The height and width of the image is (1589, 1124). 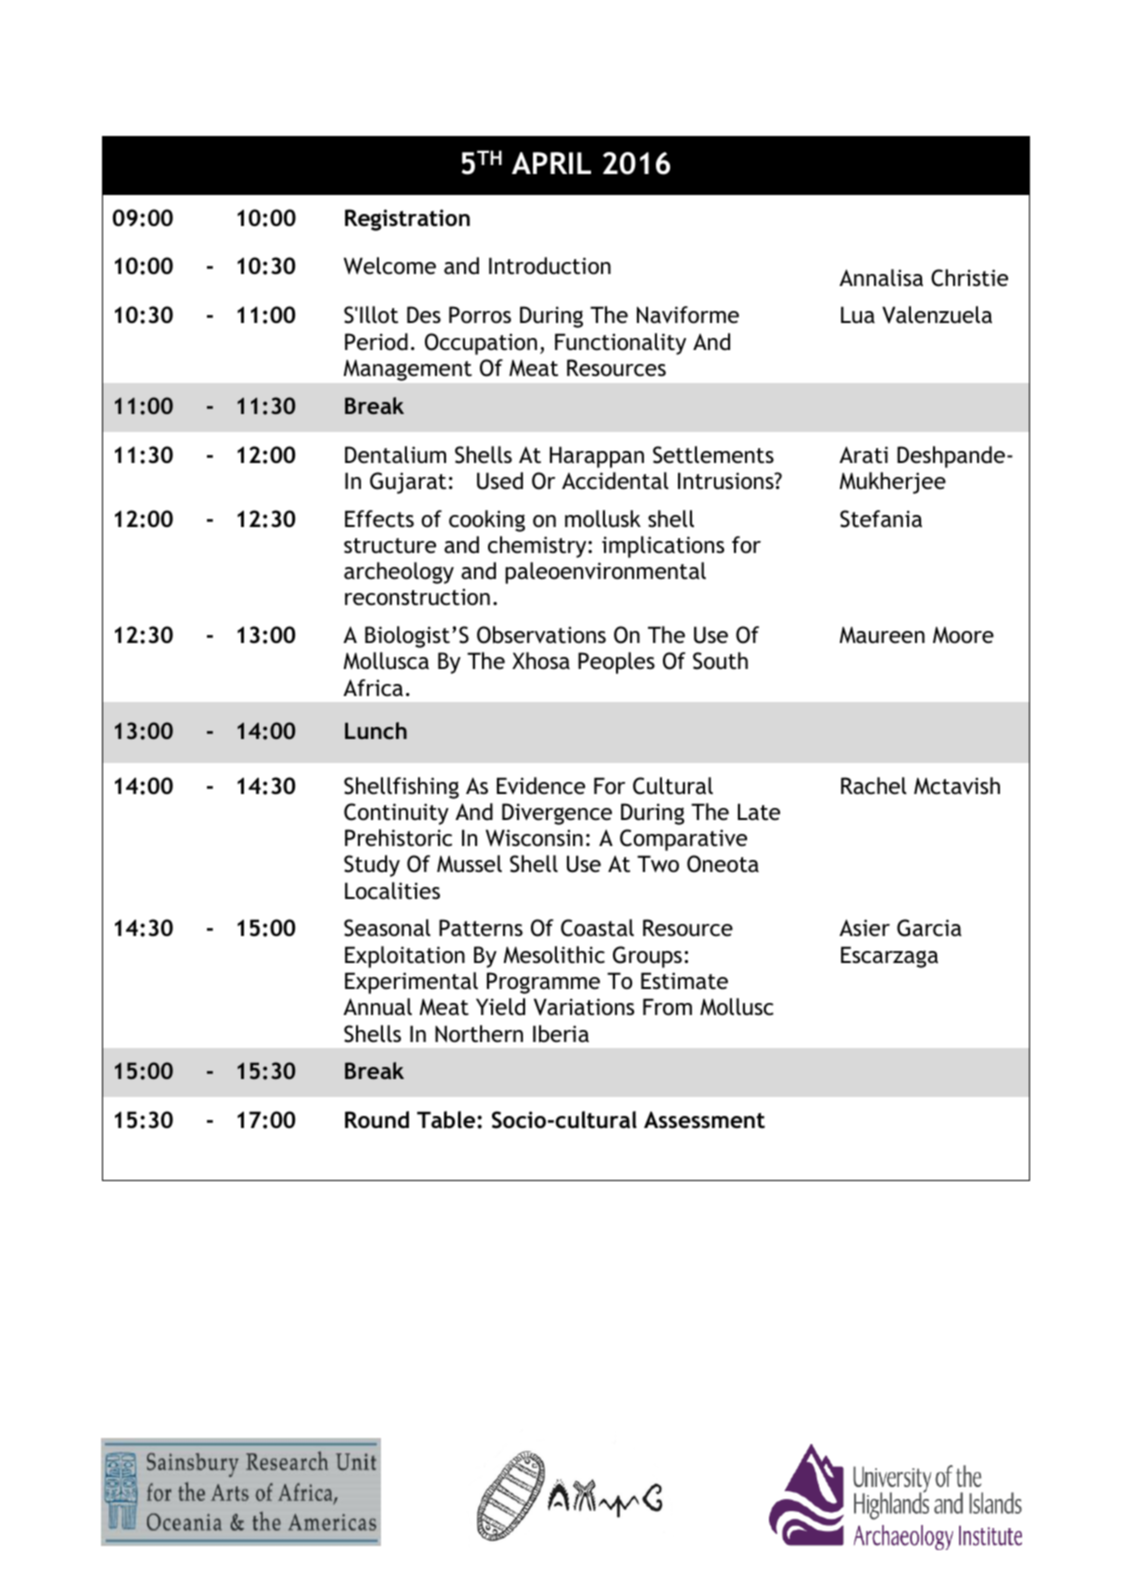 I want to click on Christie, so click(x=969, y=278).
